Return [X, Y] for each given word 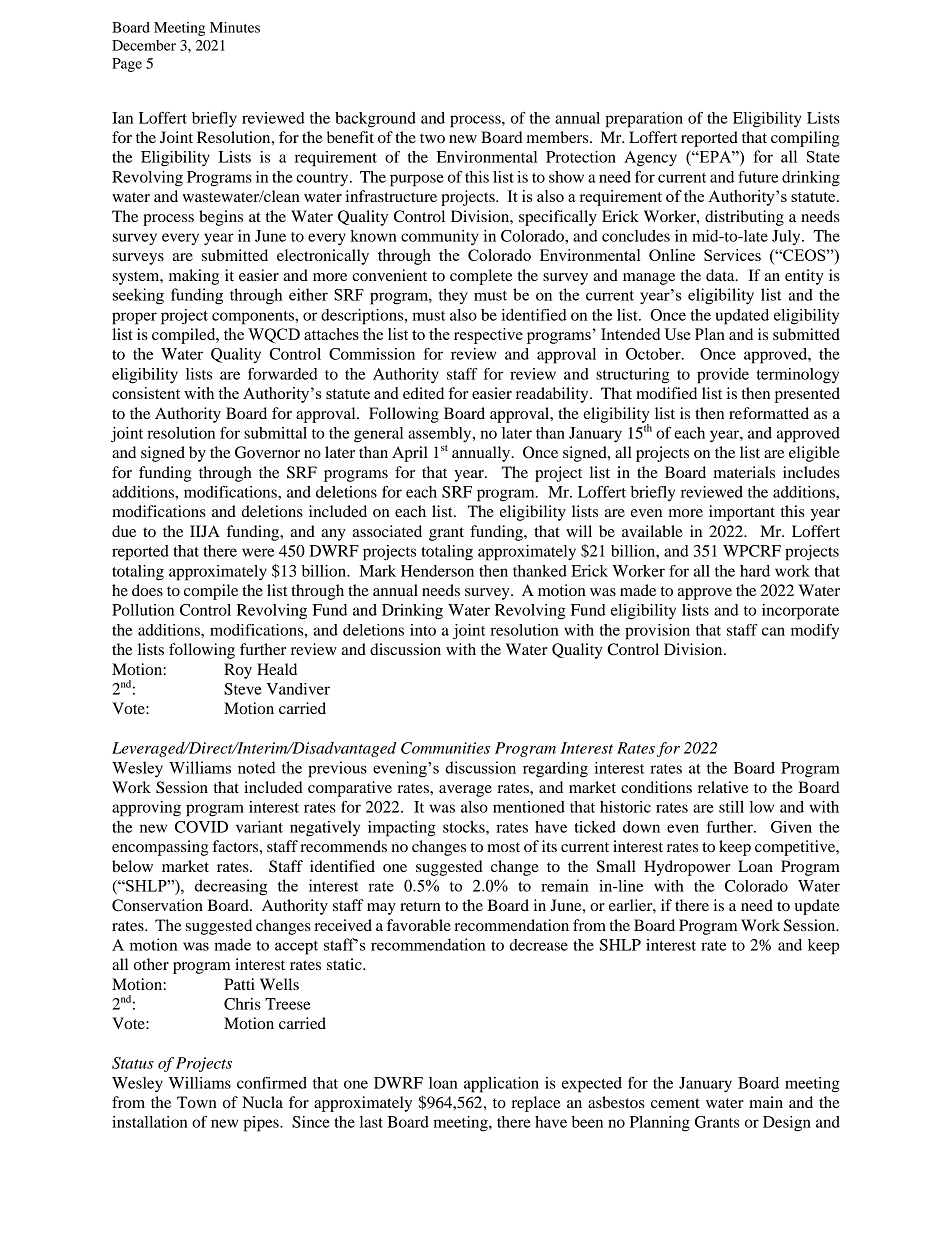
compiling [805, 139]
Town [197, 1102]
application [501, 1085]
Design [787, 1124]
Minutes [235, 27]
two [432, 138]
